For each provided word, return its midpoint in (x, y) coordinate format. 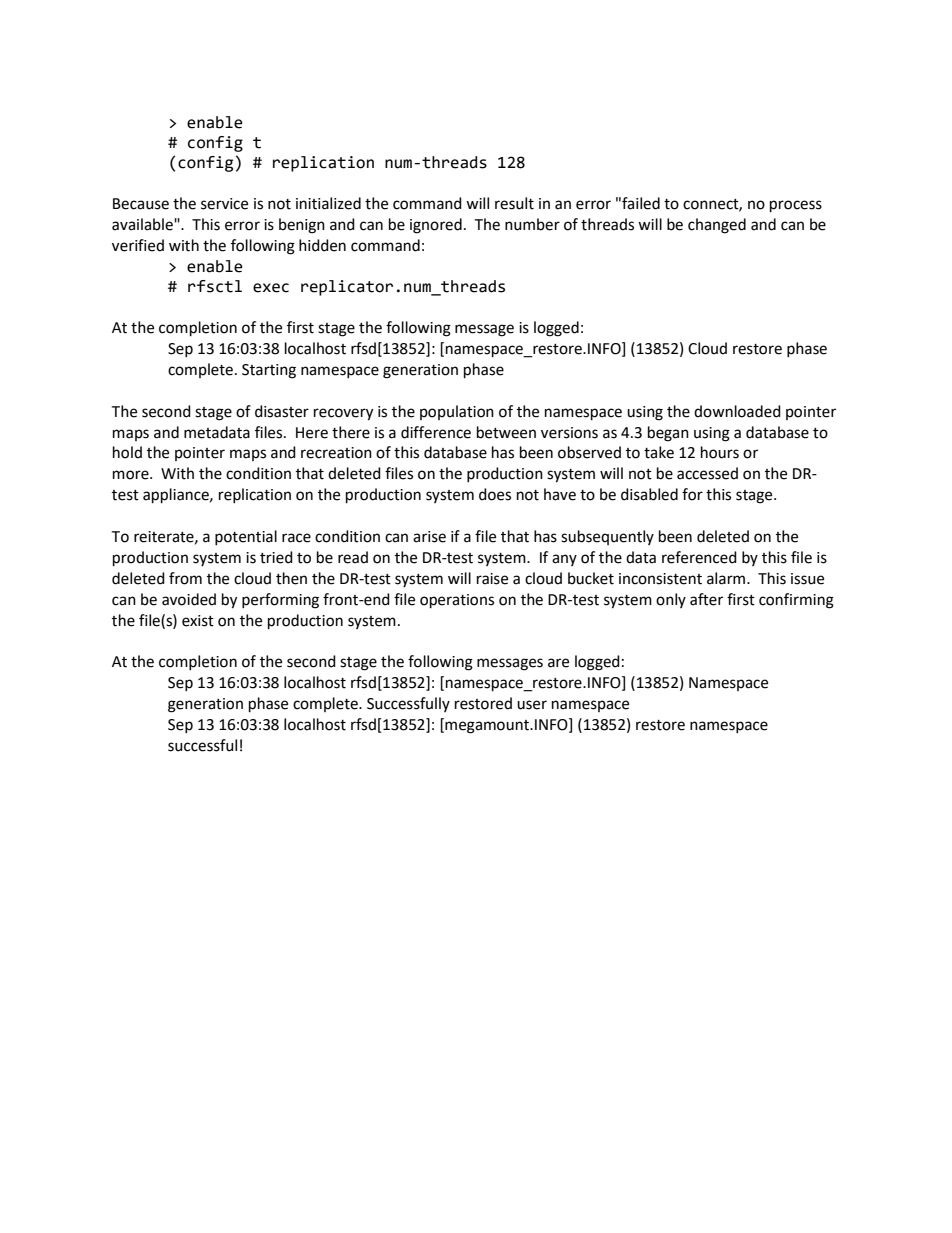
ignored (436, 226)
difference (436, 432)
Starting (269, 371)
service (224, 204)
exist (198, 621)
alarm (727, 578)
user (532, 705)
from (185, 578)
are (558, 663)
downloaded (737, 411)
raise (492, 579)
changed (717, 226)
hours (720, 452)
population (457, 412)
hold (127, 452)
